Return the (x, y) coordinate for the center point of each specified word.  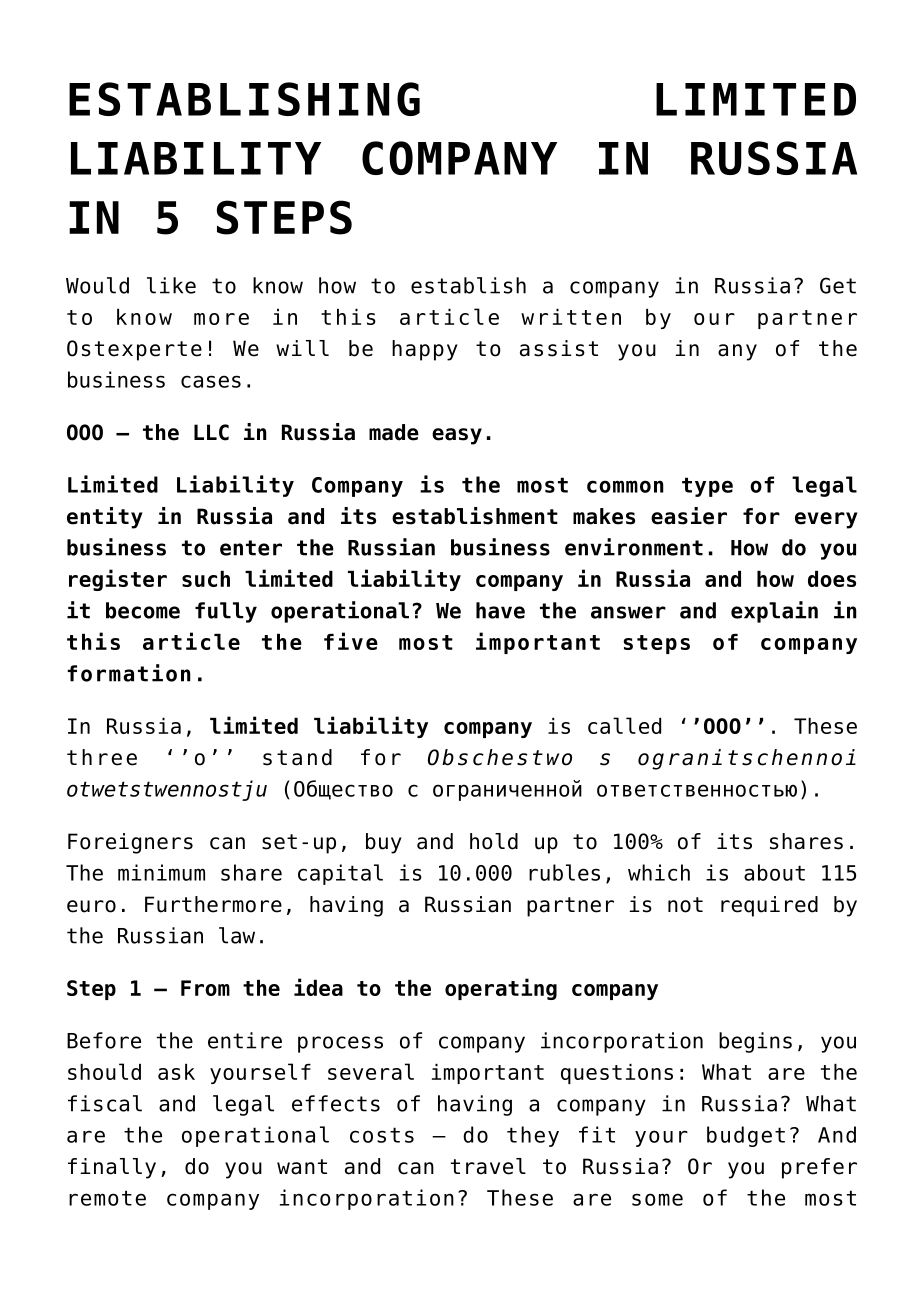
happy (425, 350)
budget (746, 1136)
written (571, 317)
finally (112, 1168)
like (171, 285)
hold (494, 841)
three (102, 757)
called (624, 725)
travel (488, 1166)
